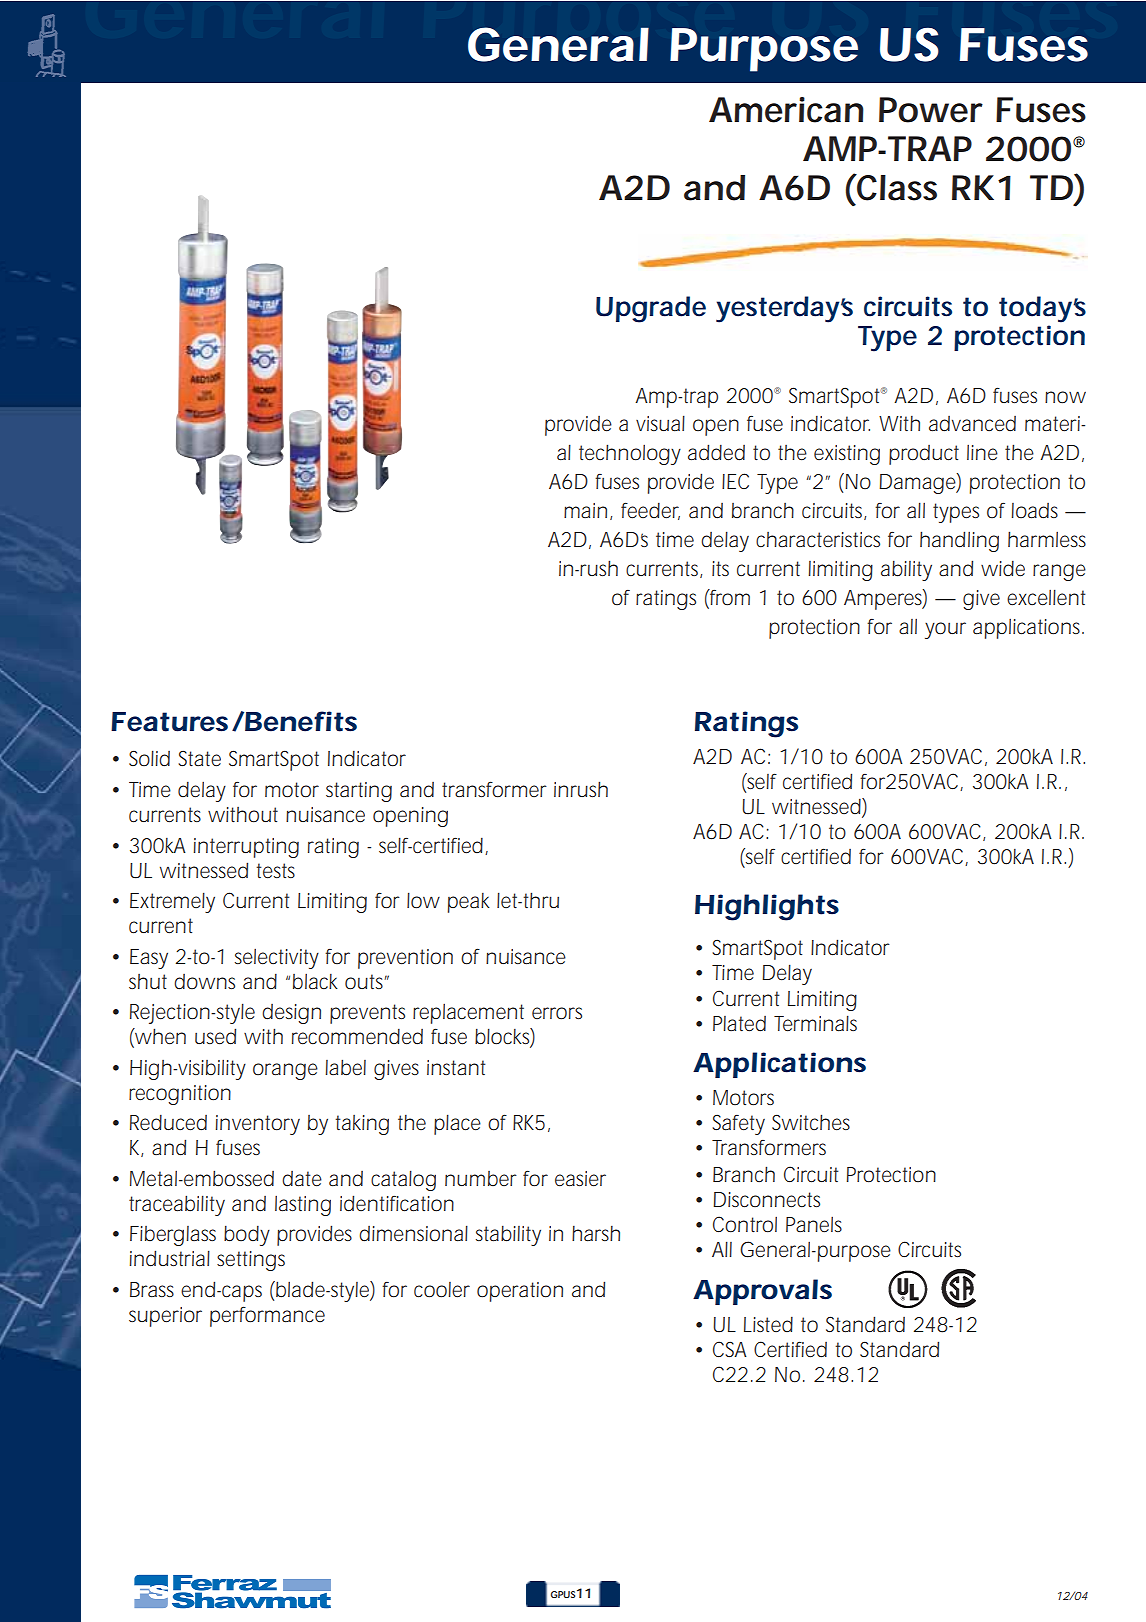 Image resolution: width=1146 pixels, height=1622 pixels. I want to click on State, so click(199, 759).
